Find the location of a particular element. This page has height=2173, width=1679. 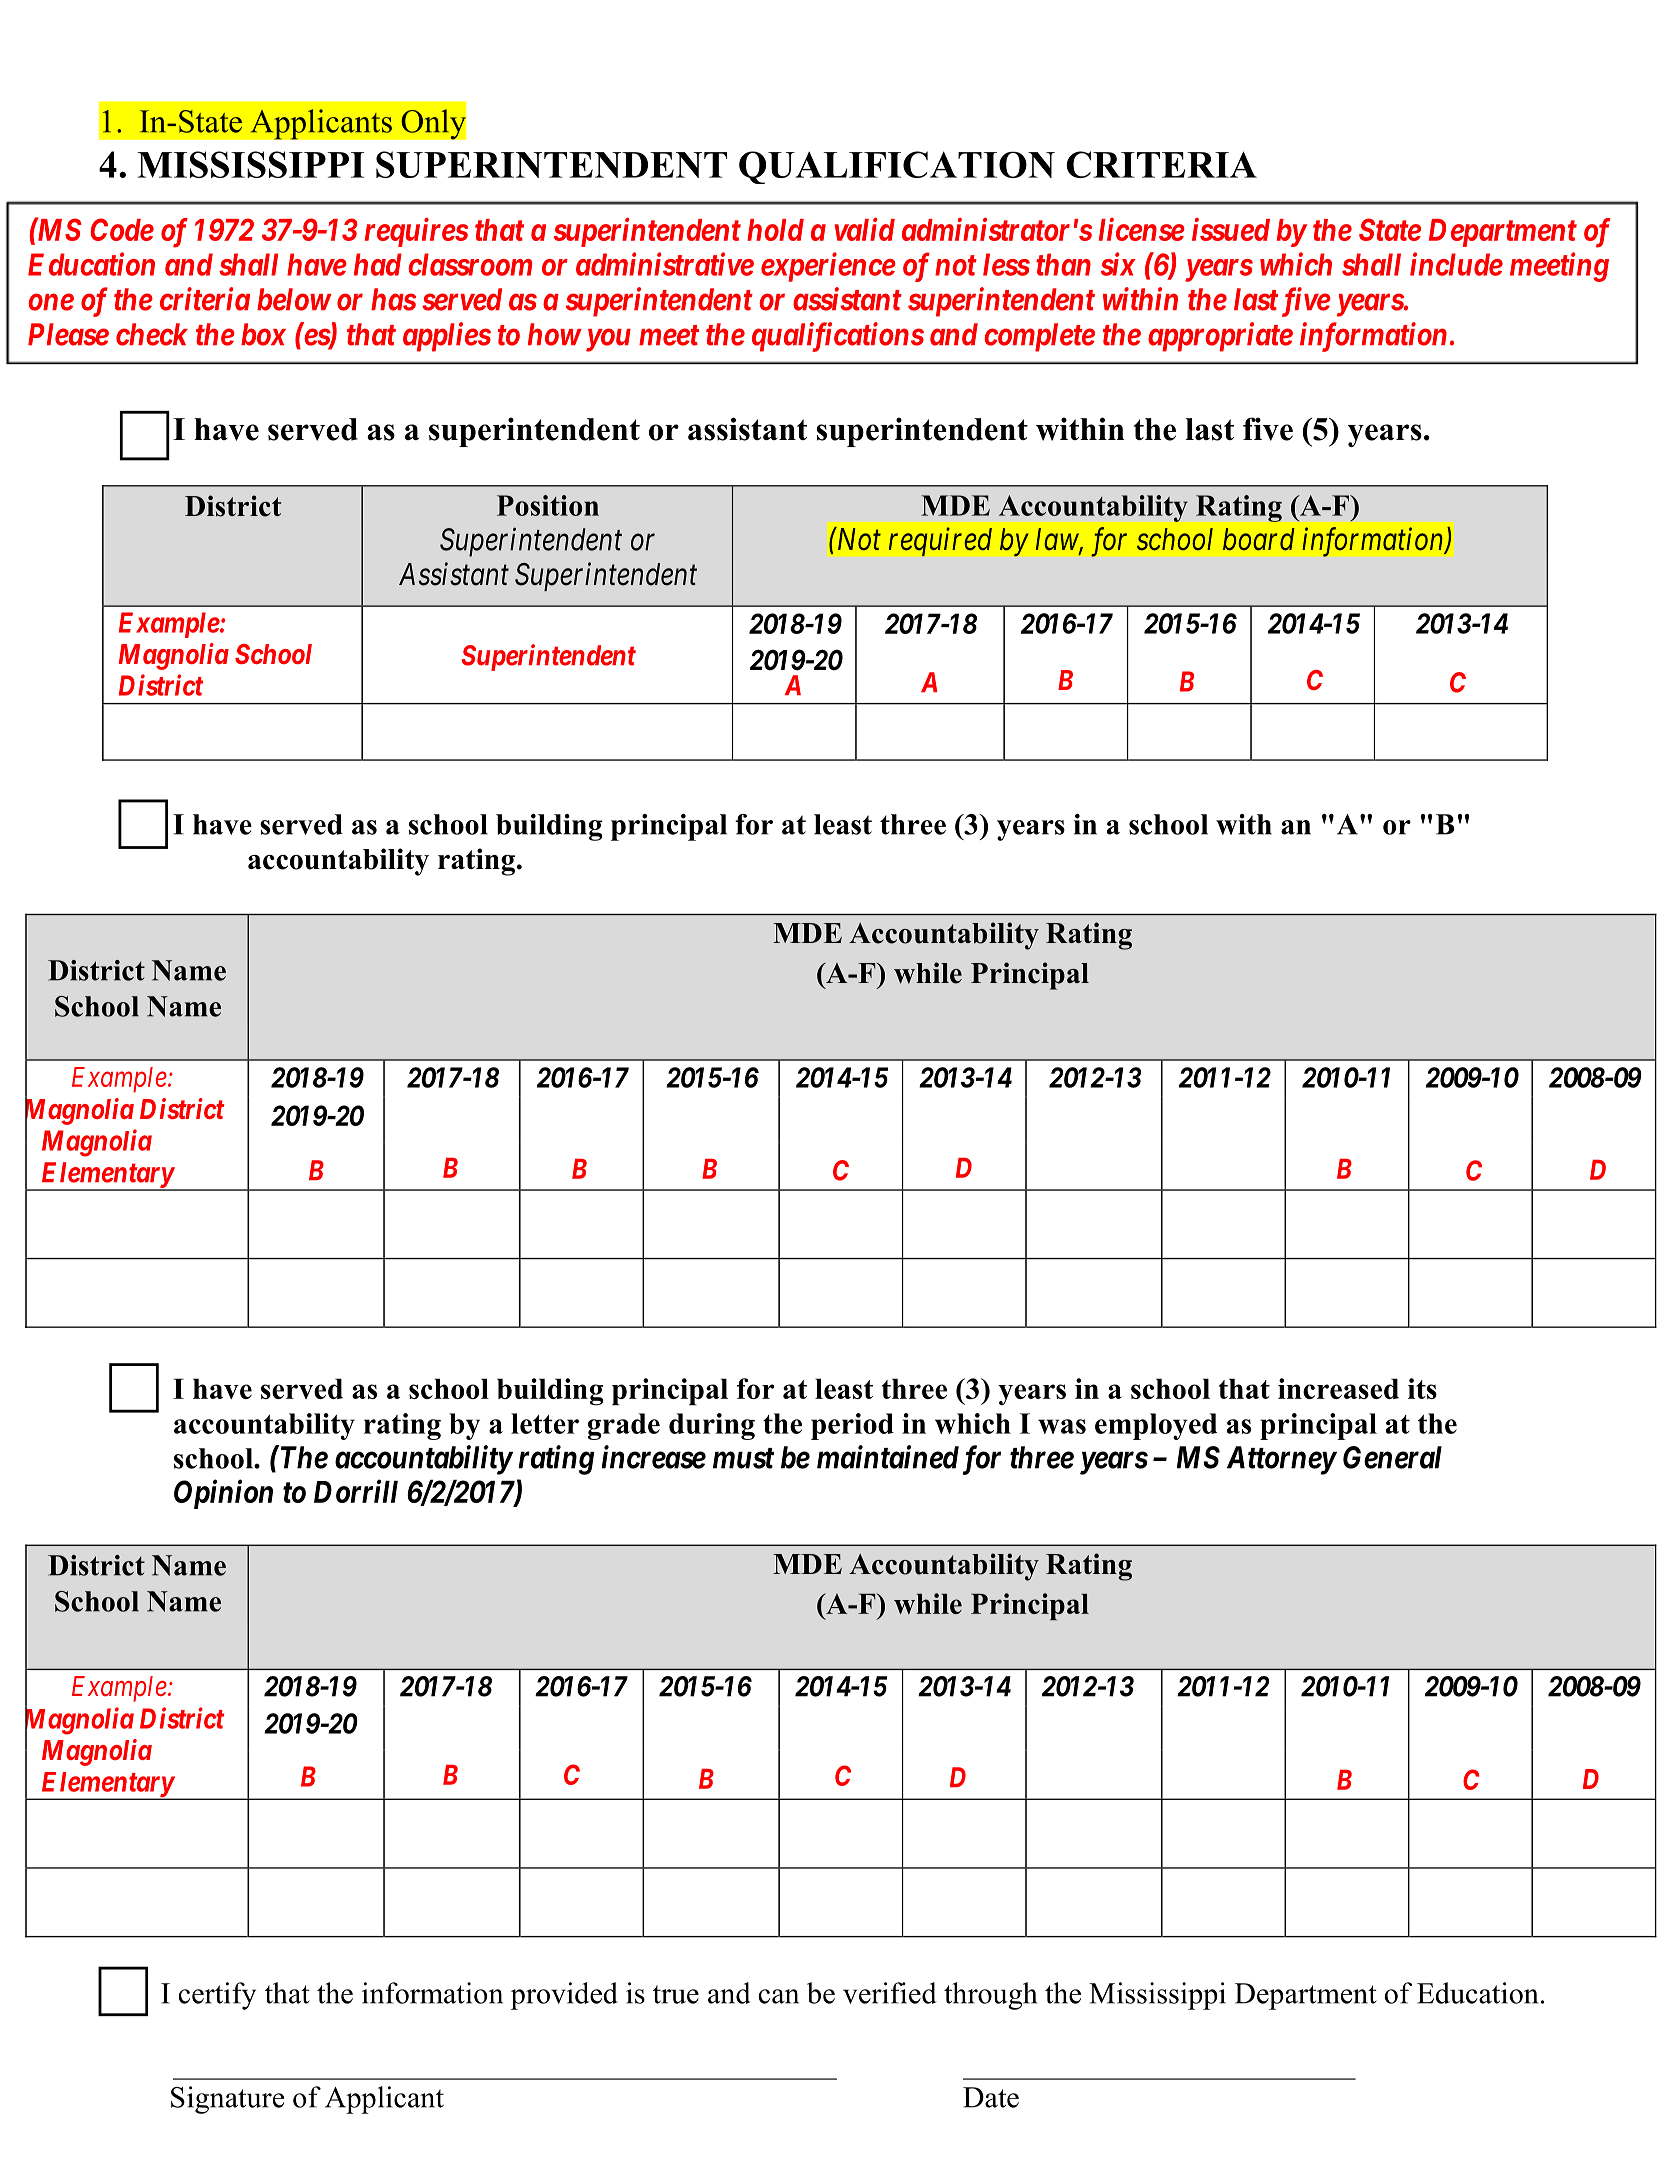

verified is located at coordinates (890, 1993).
